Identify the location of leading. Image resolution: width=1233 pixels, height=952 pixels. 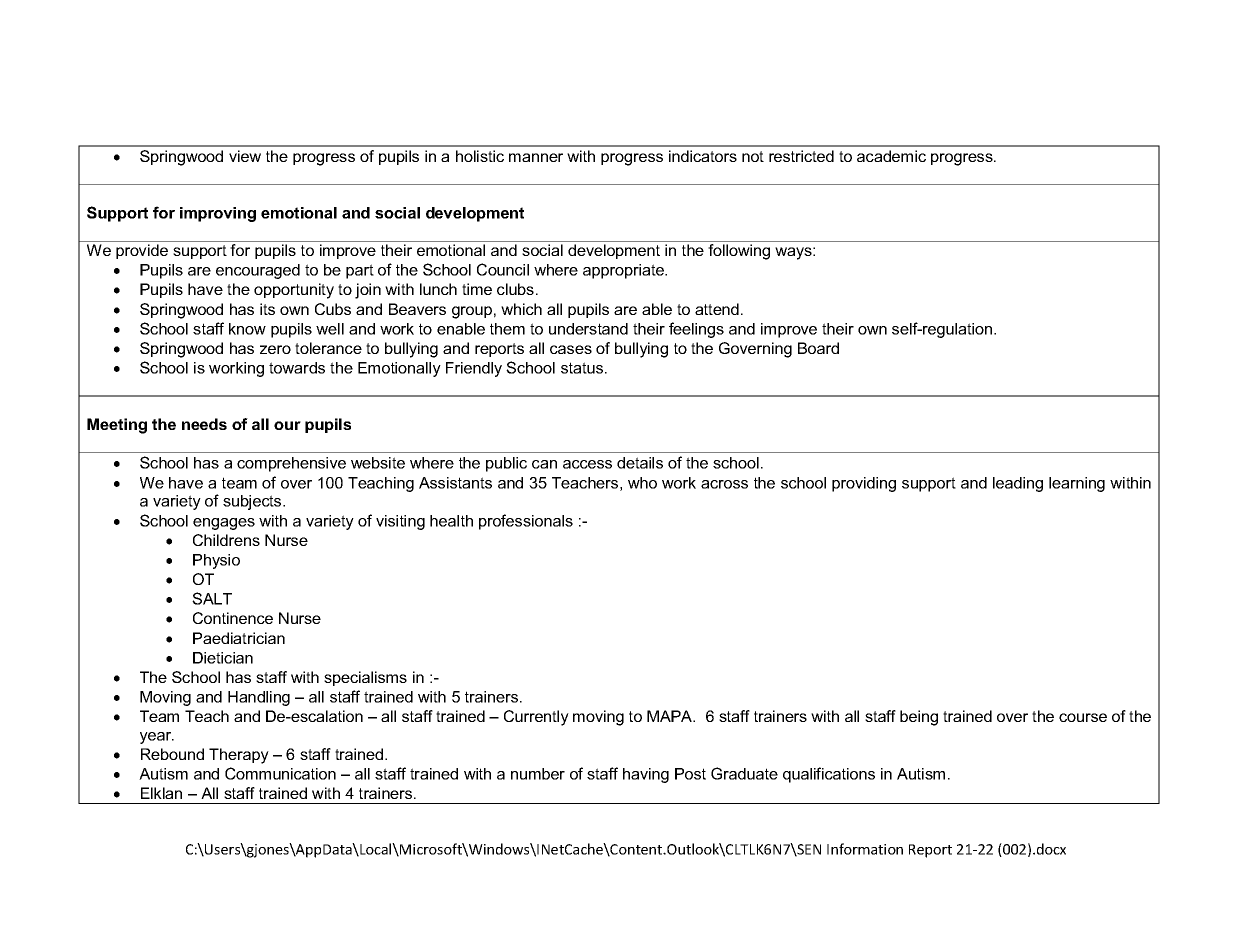
(1018, 484).
